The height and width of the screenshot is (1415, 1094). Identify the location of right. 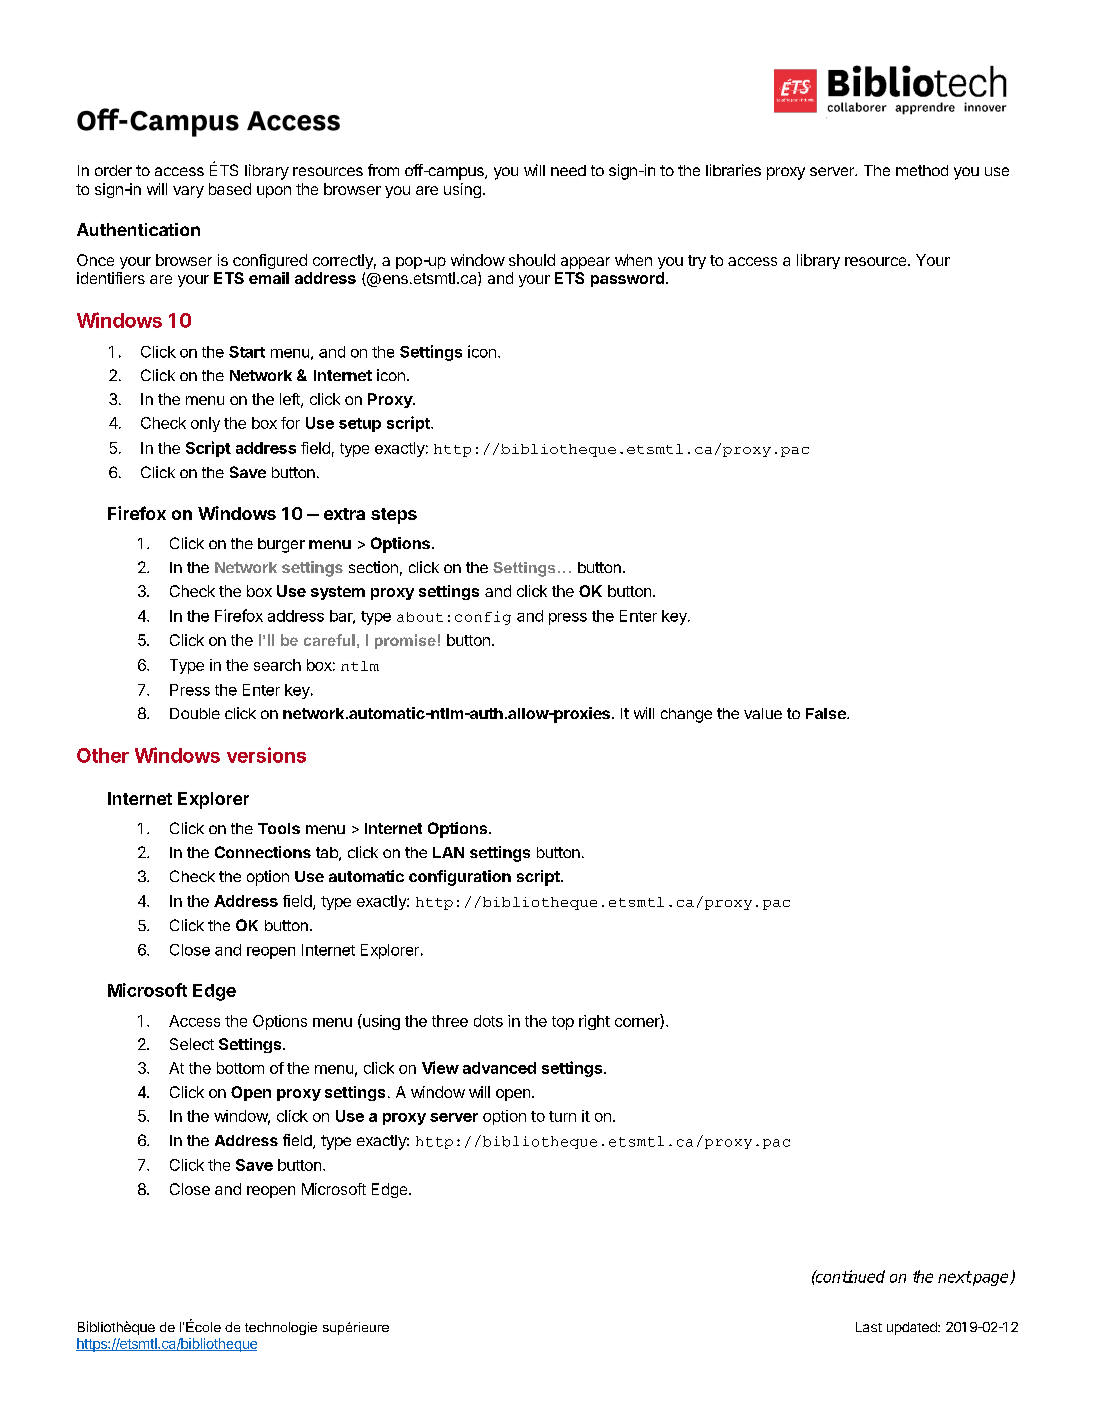
(594, 1022).
